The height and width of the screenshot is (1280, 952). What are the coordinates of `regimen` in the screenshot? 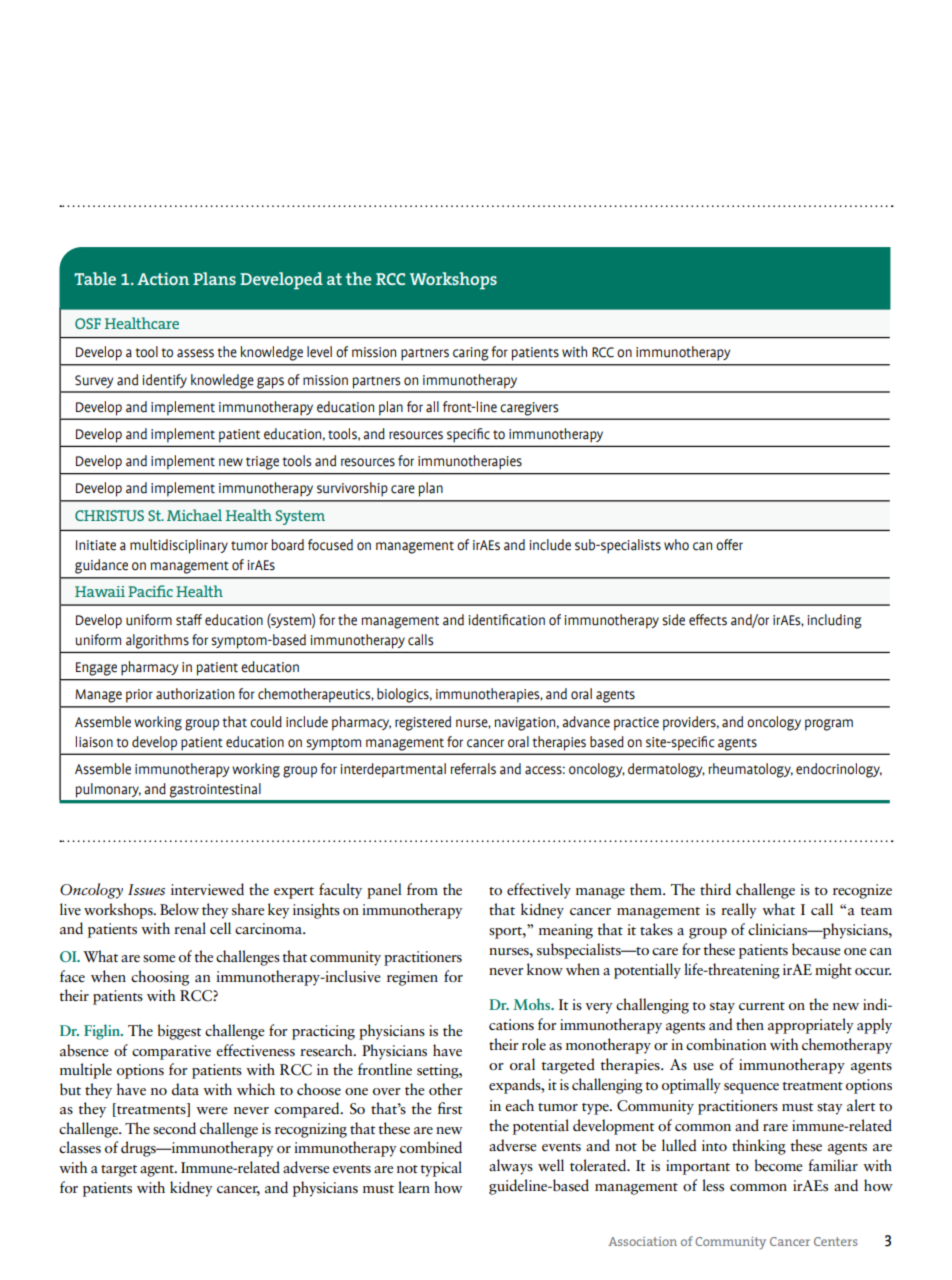 It's located at (412, 978).
